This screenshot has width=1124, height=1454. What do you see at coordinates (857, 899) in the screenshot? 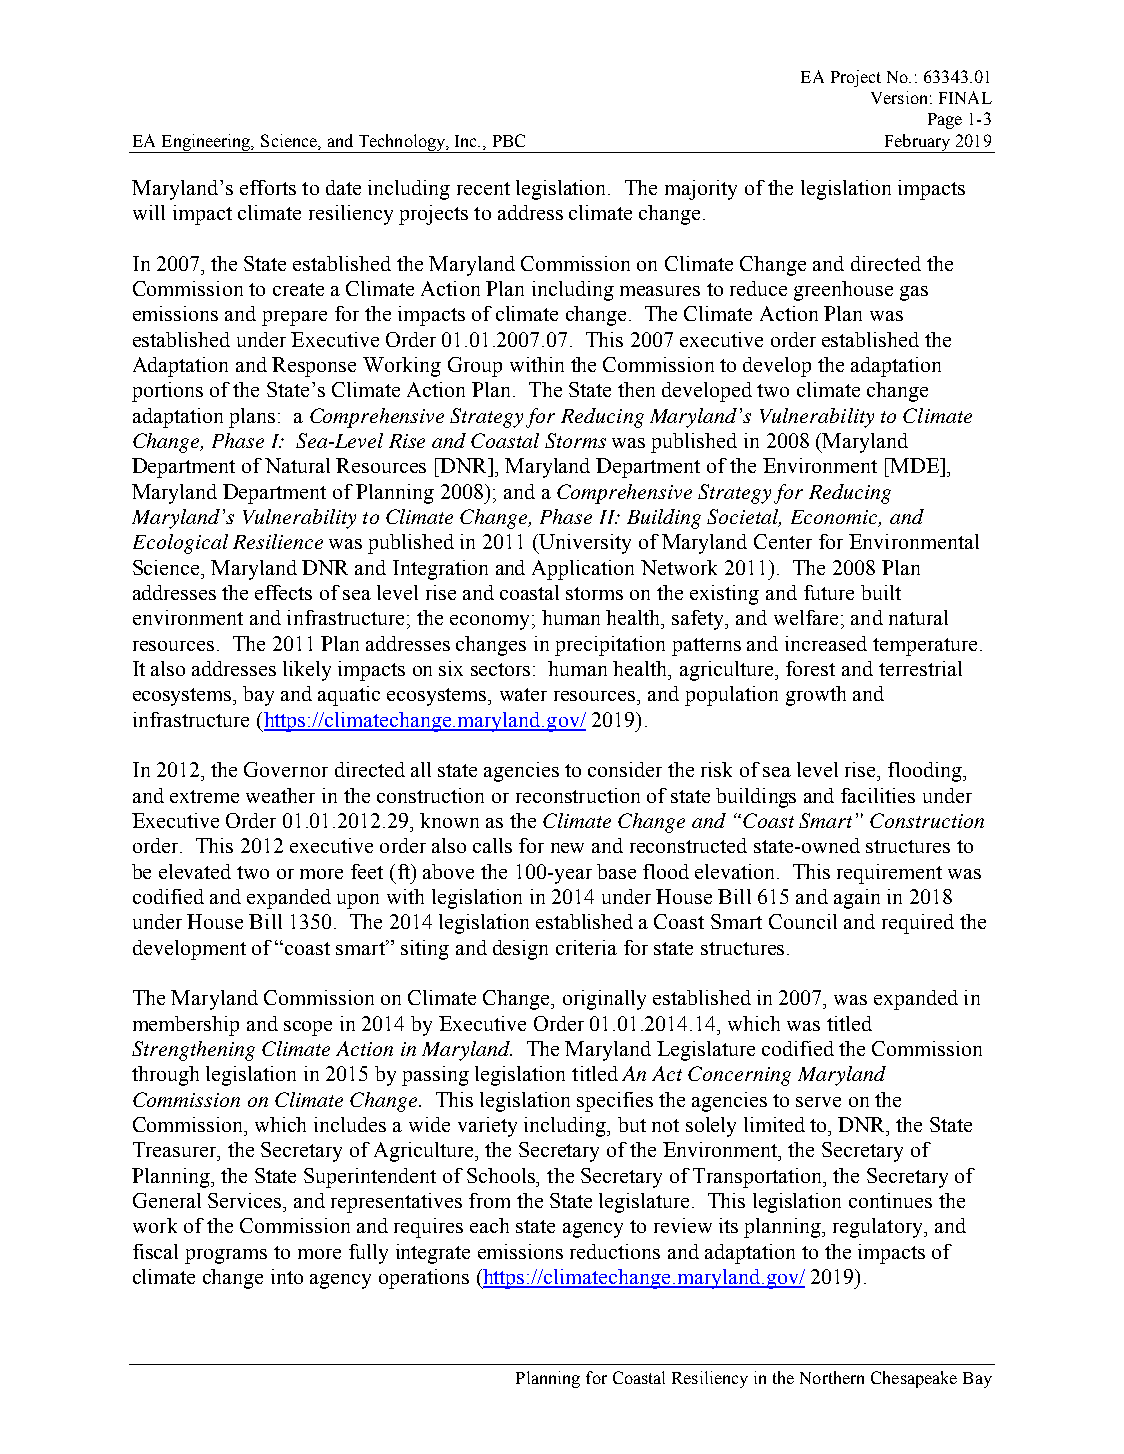
I see `again` at bounding box center [857, 899].
